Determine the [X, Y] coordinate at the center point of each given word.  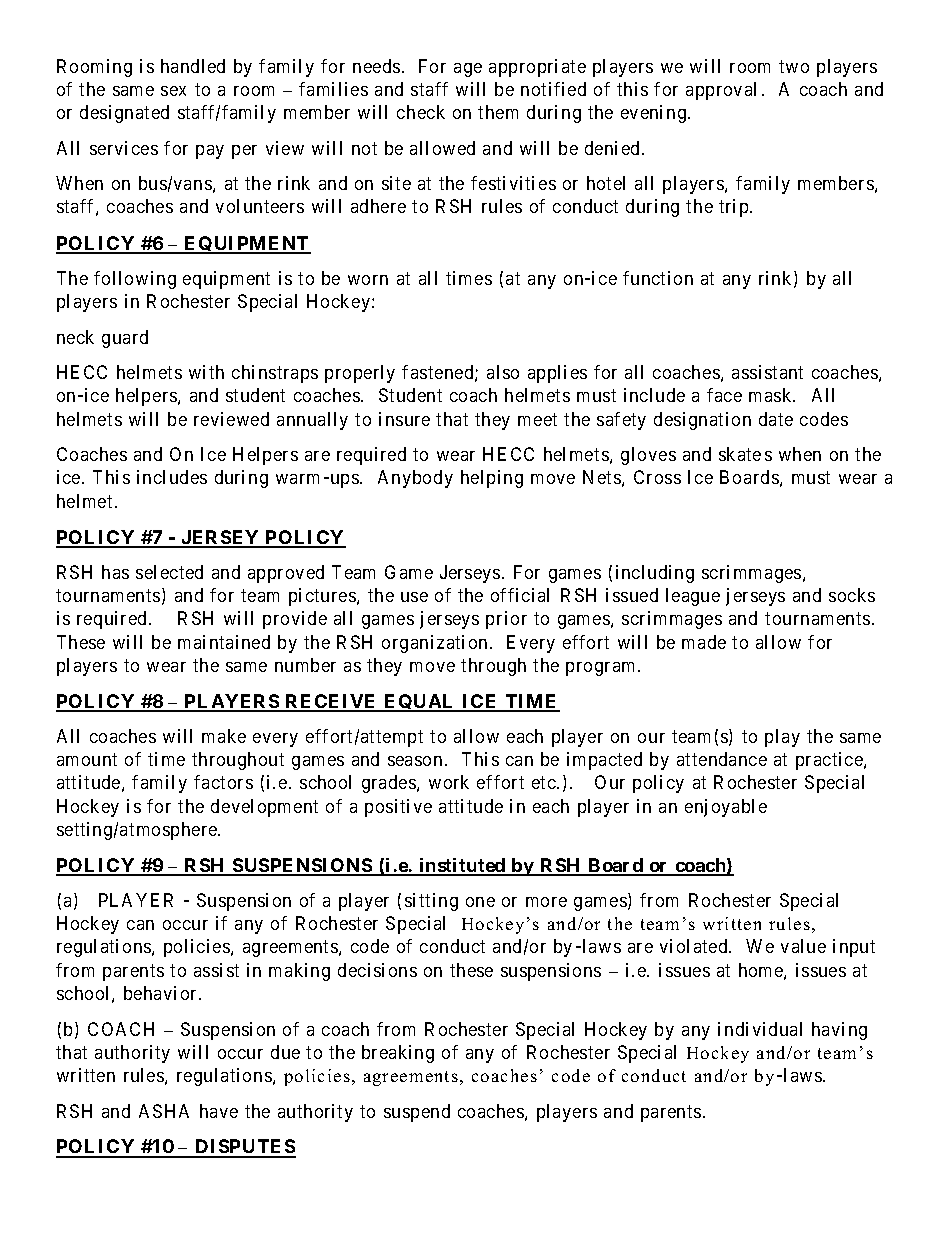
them [498, 112]
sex [173, 91]
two [794, 66]
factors [223, 782]
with [206, 372]
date [776, 419]
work [449, 782]
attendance [722, 759]
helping [492, 479]
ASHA [164, 1111]
